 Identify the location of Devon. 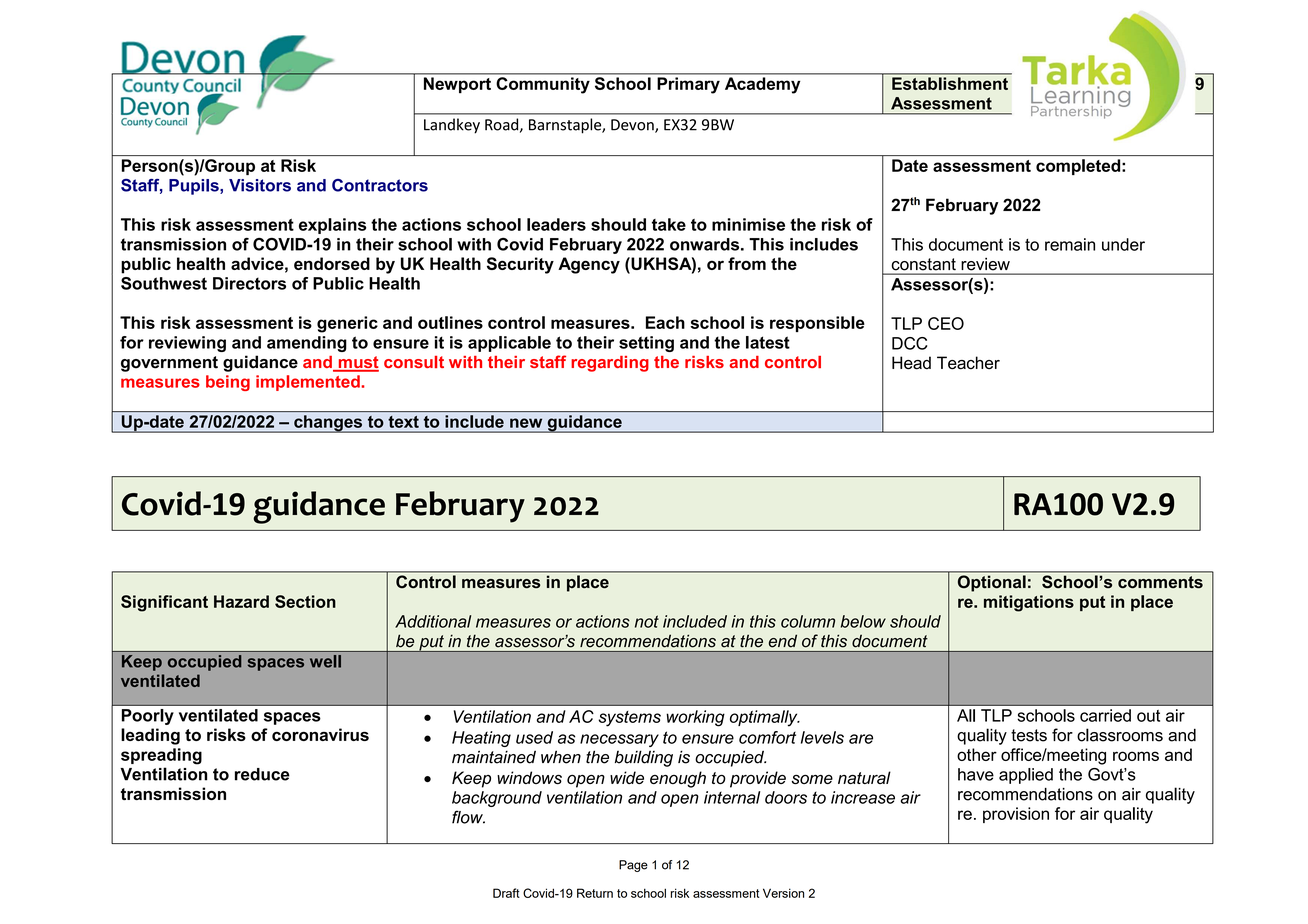
(633, 126).
